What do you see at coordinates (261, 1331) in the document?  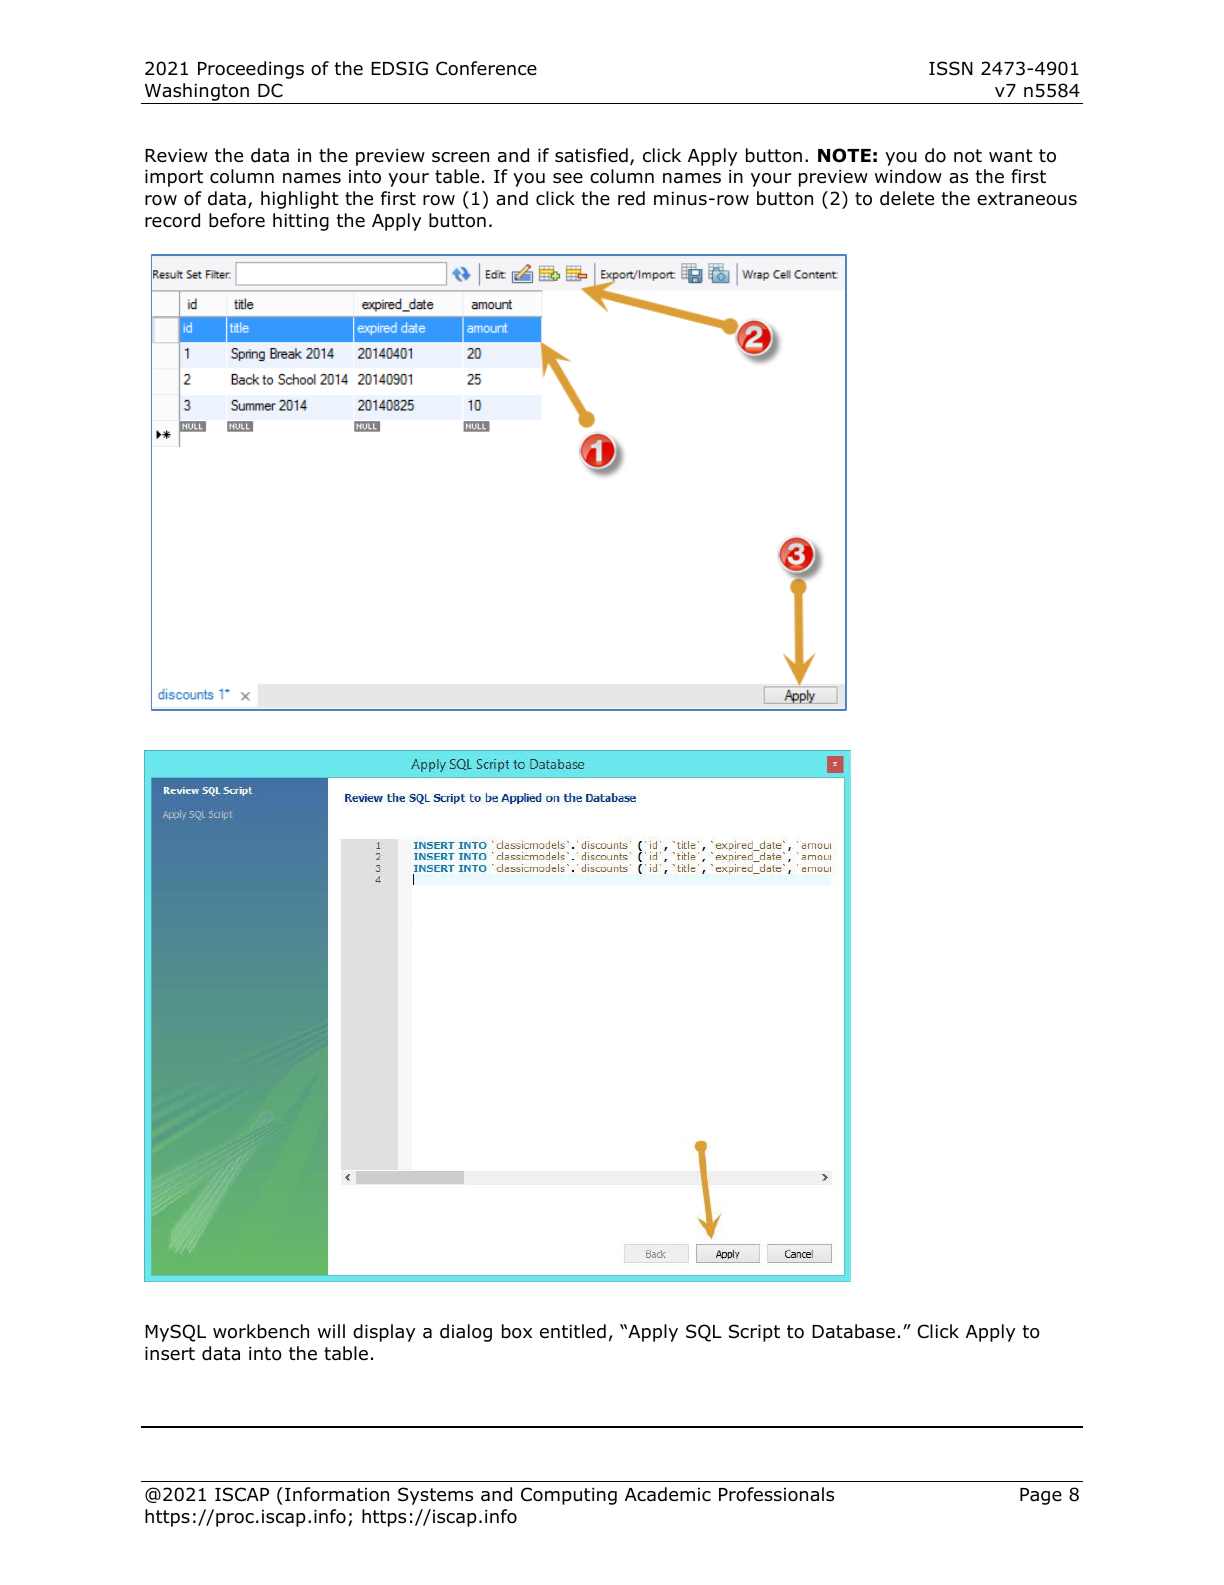 I see `workbench` at bounding box center [261, 1331].
